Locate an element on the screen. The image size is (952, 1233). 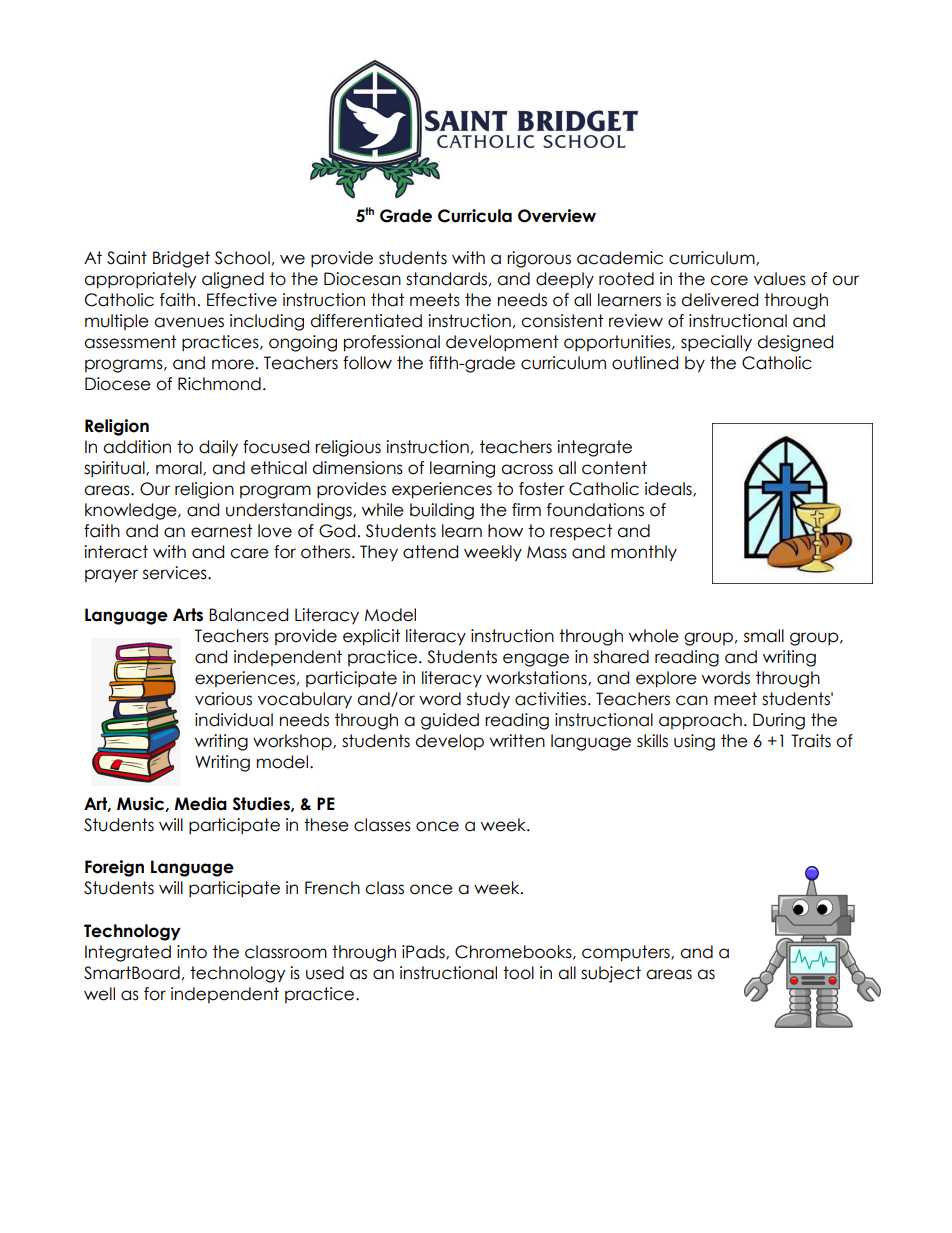
Curricula is located at coordinates (475, 216).
